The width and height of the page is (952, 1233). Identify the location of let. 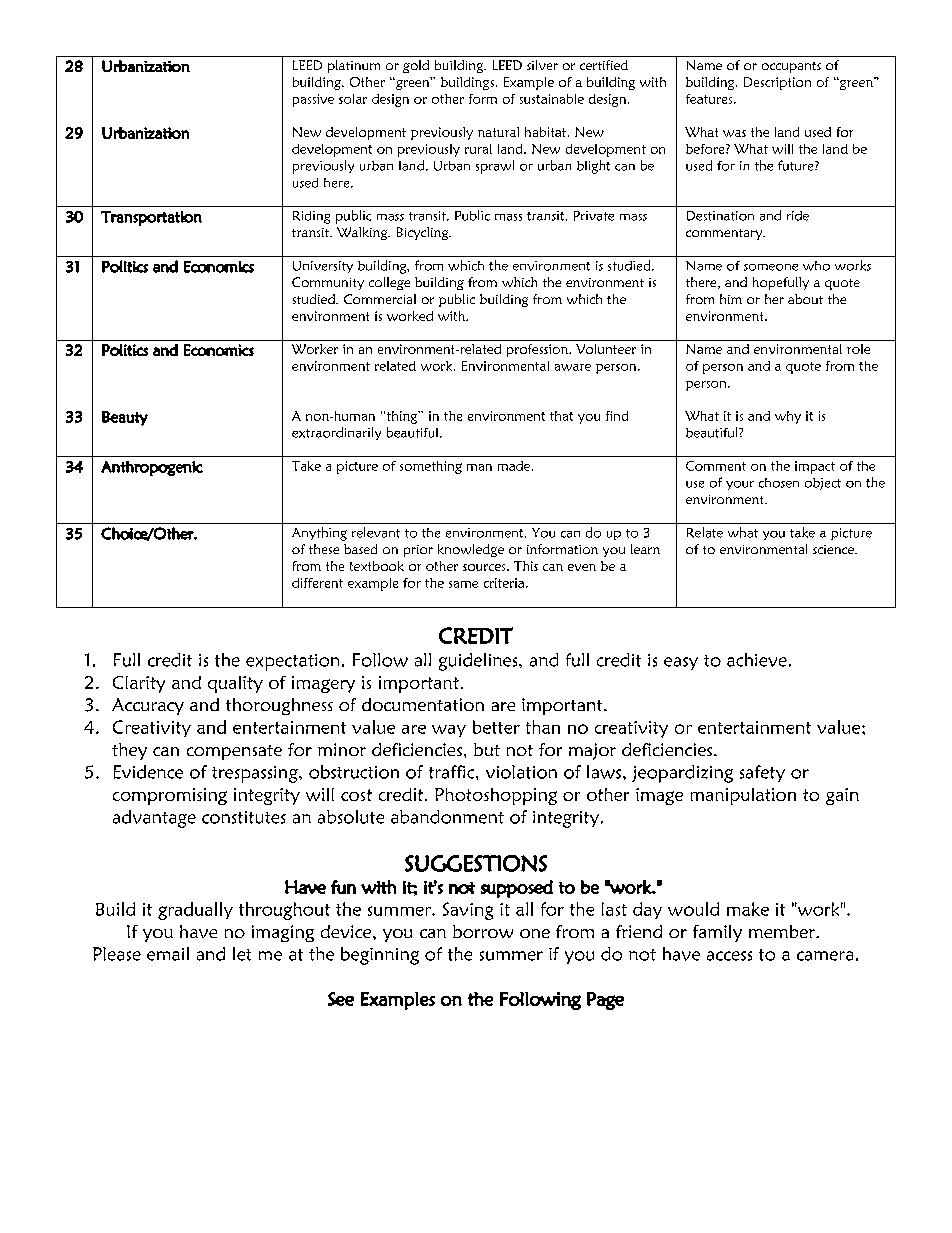
(242, 954).
